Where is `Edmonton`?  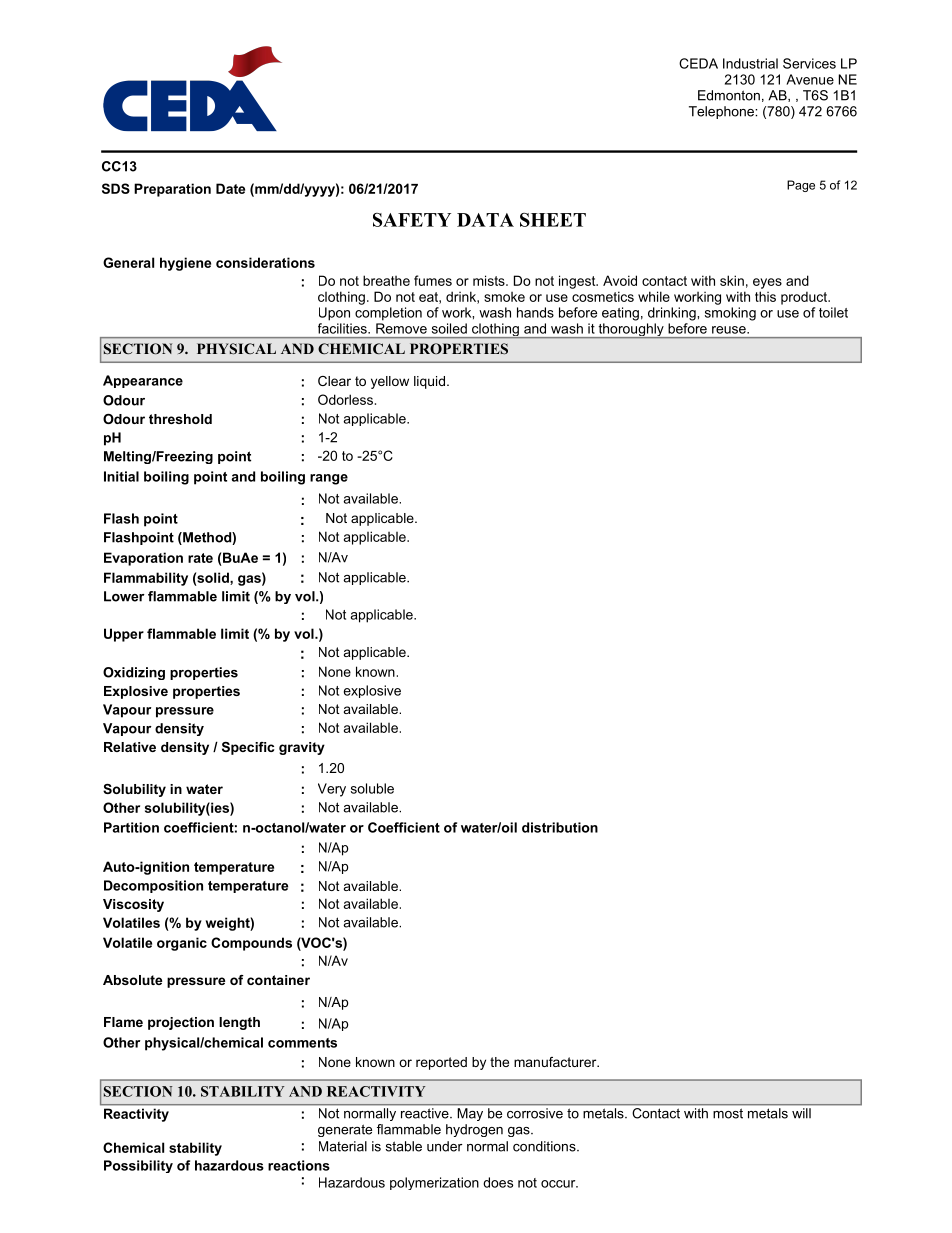 Edmonton is located at coordinates (729, 95).
